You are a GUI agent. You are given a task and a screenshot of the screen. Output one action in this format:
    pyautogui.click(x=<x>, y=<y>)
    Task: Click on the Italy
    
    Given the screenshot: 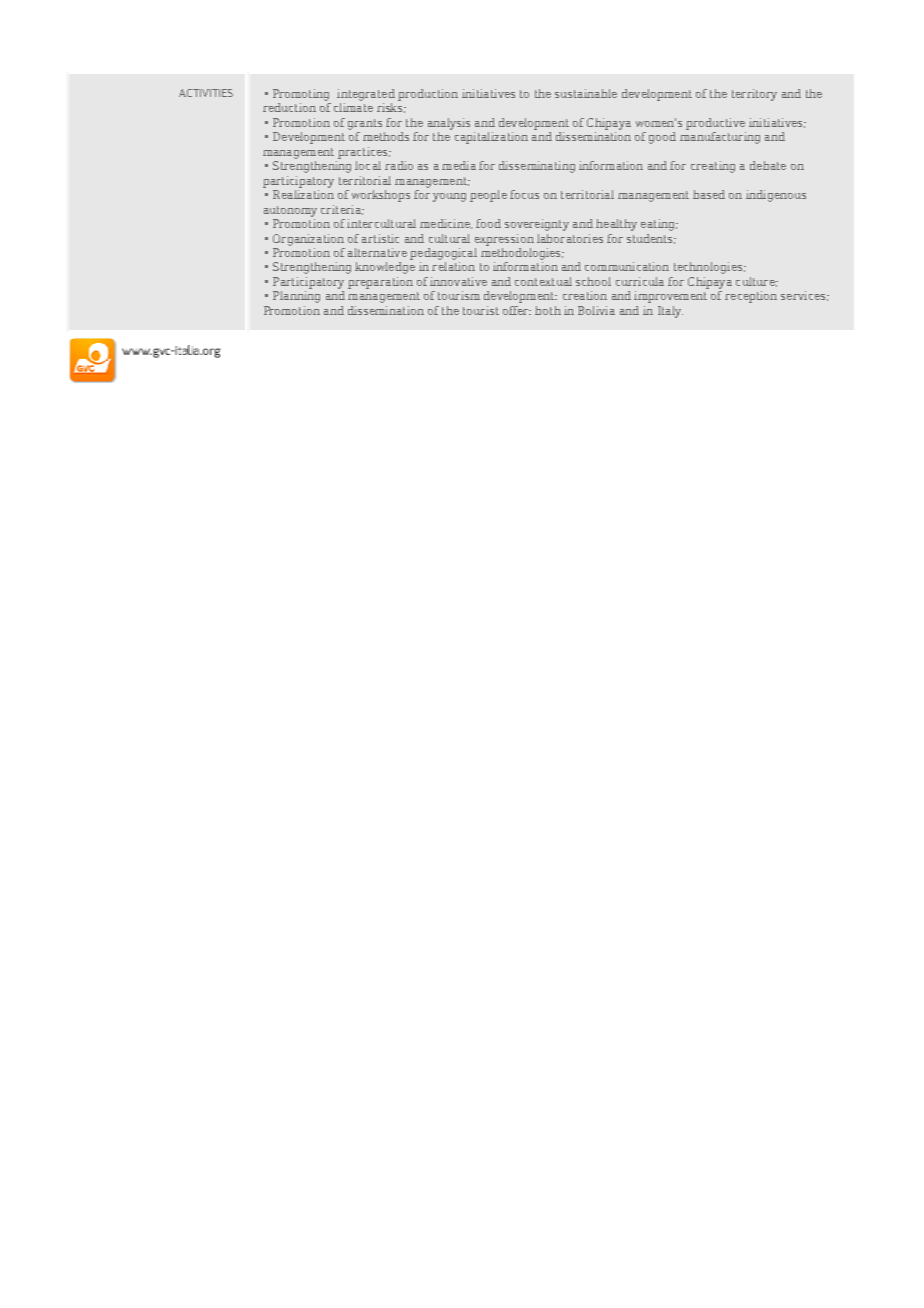 What is the action you would take?
    pyautogui.click(x=670, y=312)
